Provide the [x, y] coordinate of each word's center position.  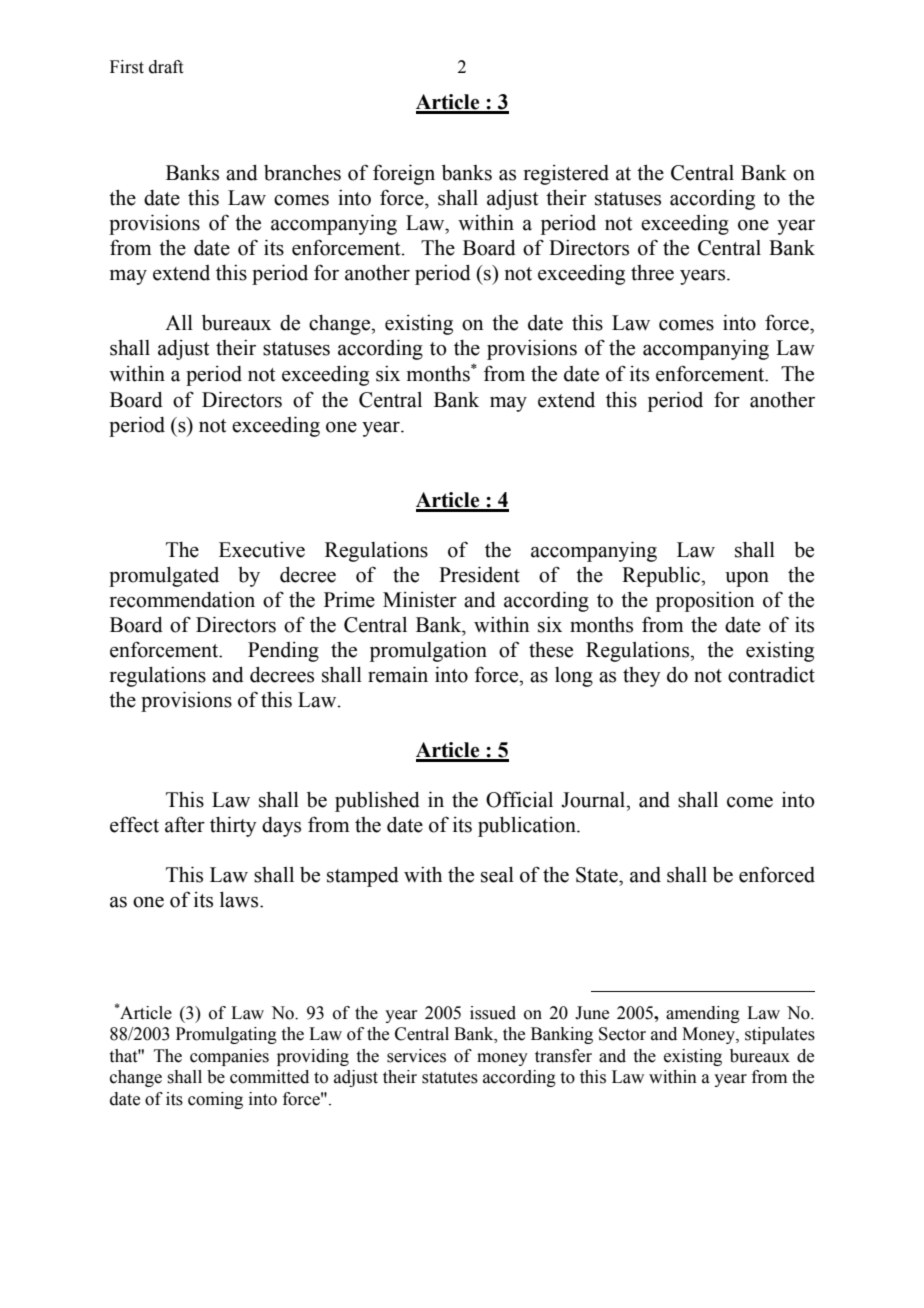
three [652, 273]
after [185, 824]
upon [747, 579]
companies [229, 1057]
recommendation [182, 599]
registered [566, 175]
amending [703, 1014]
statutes [450, 1078]
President [479, 574]
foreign [404, 174]
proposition [705, 602]
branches [302, 172]
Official [519, 799]
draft [166, 67]
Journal [594, 800]
